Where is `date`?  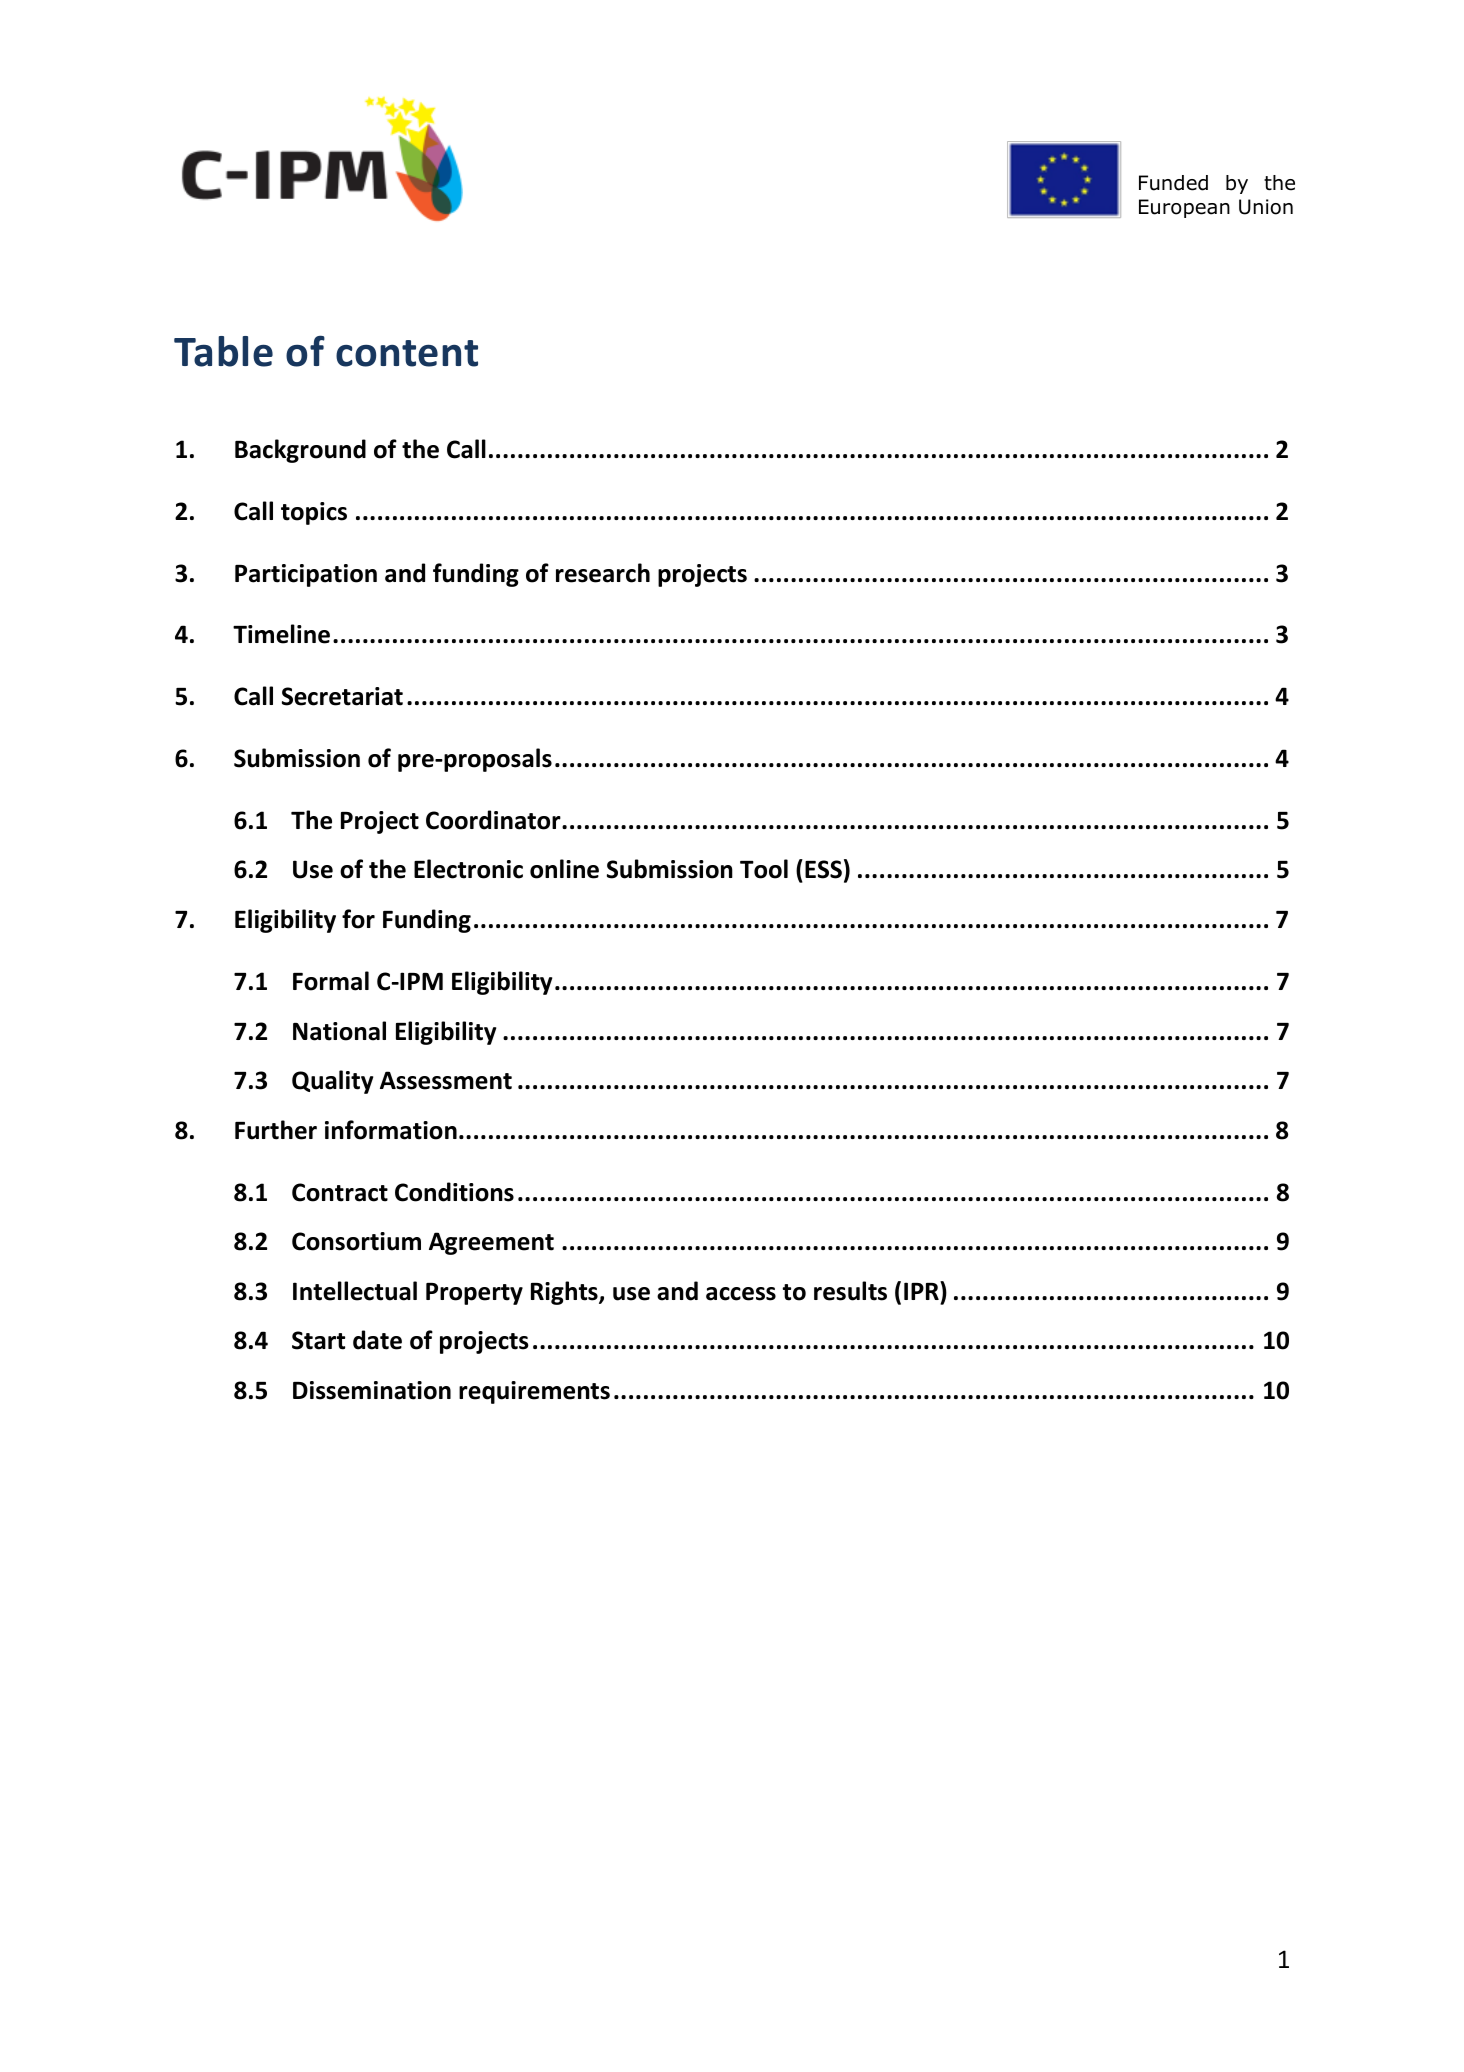 date is located at coordinates (377, 1340).
